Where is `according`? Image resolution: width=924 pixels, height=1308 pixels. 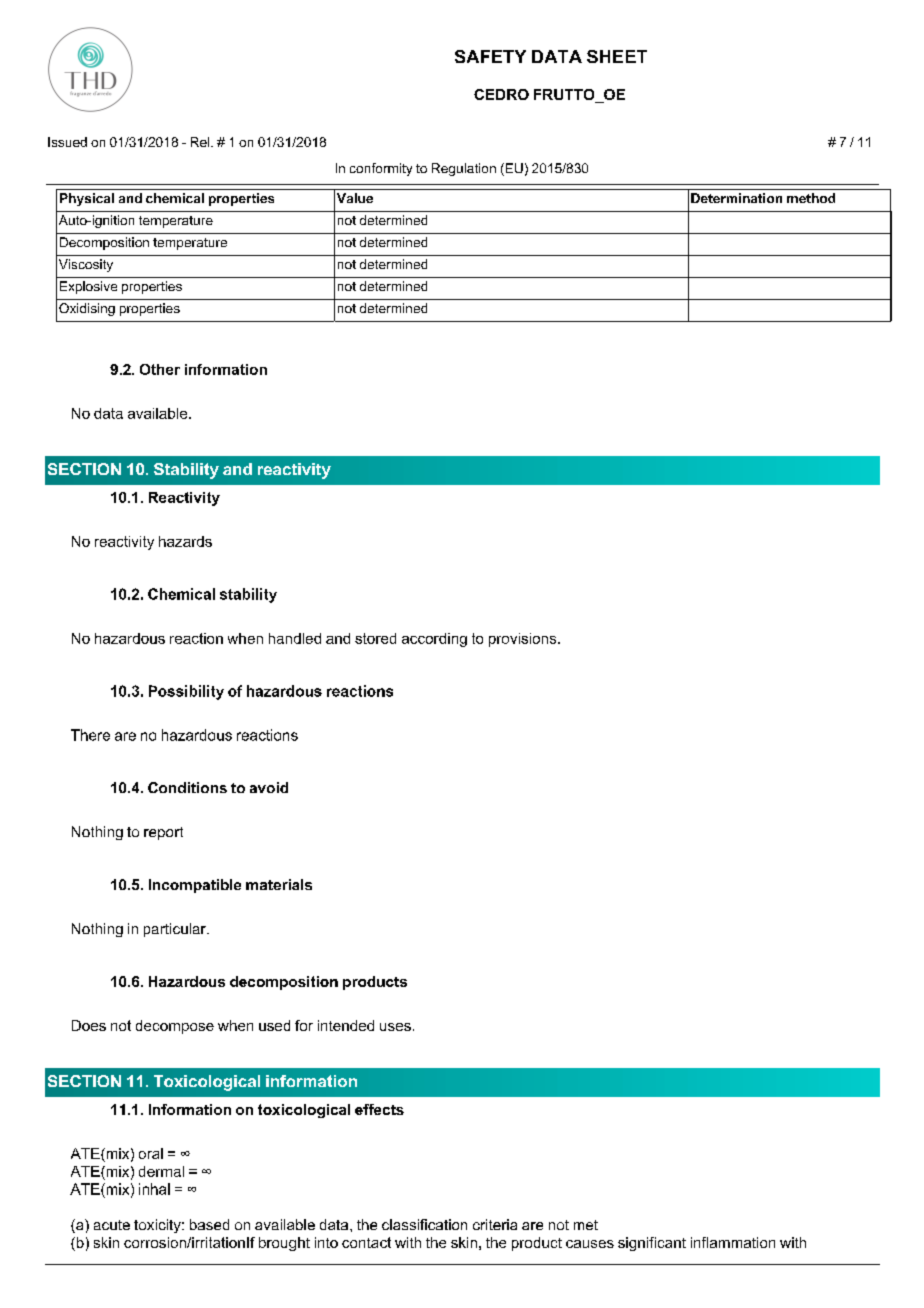
according is located at coordinates (434, 640).
